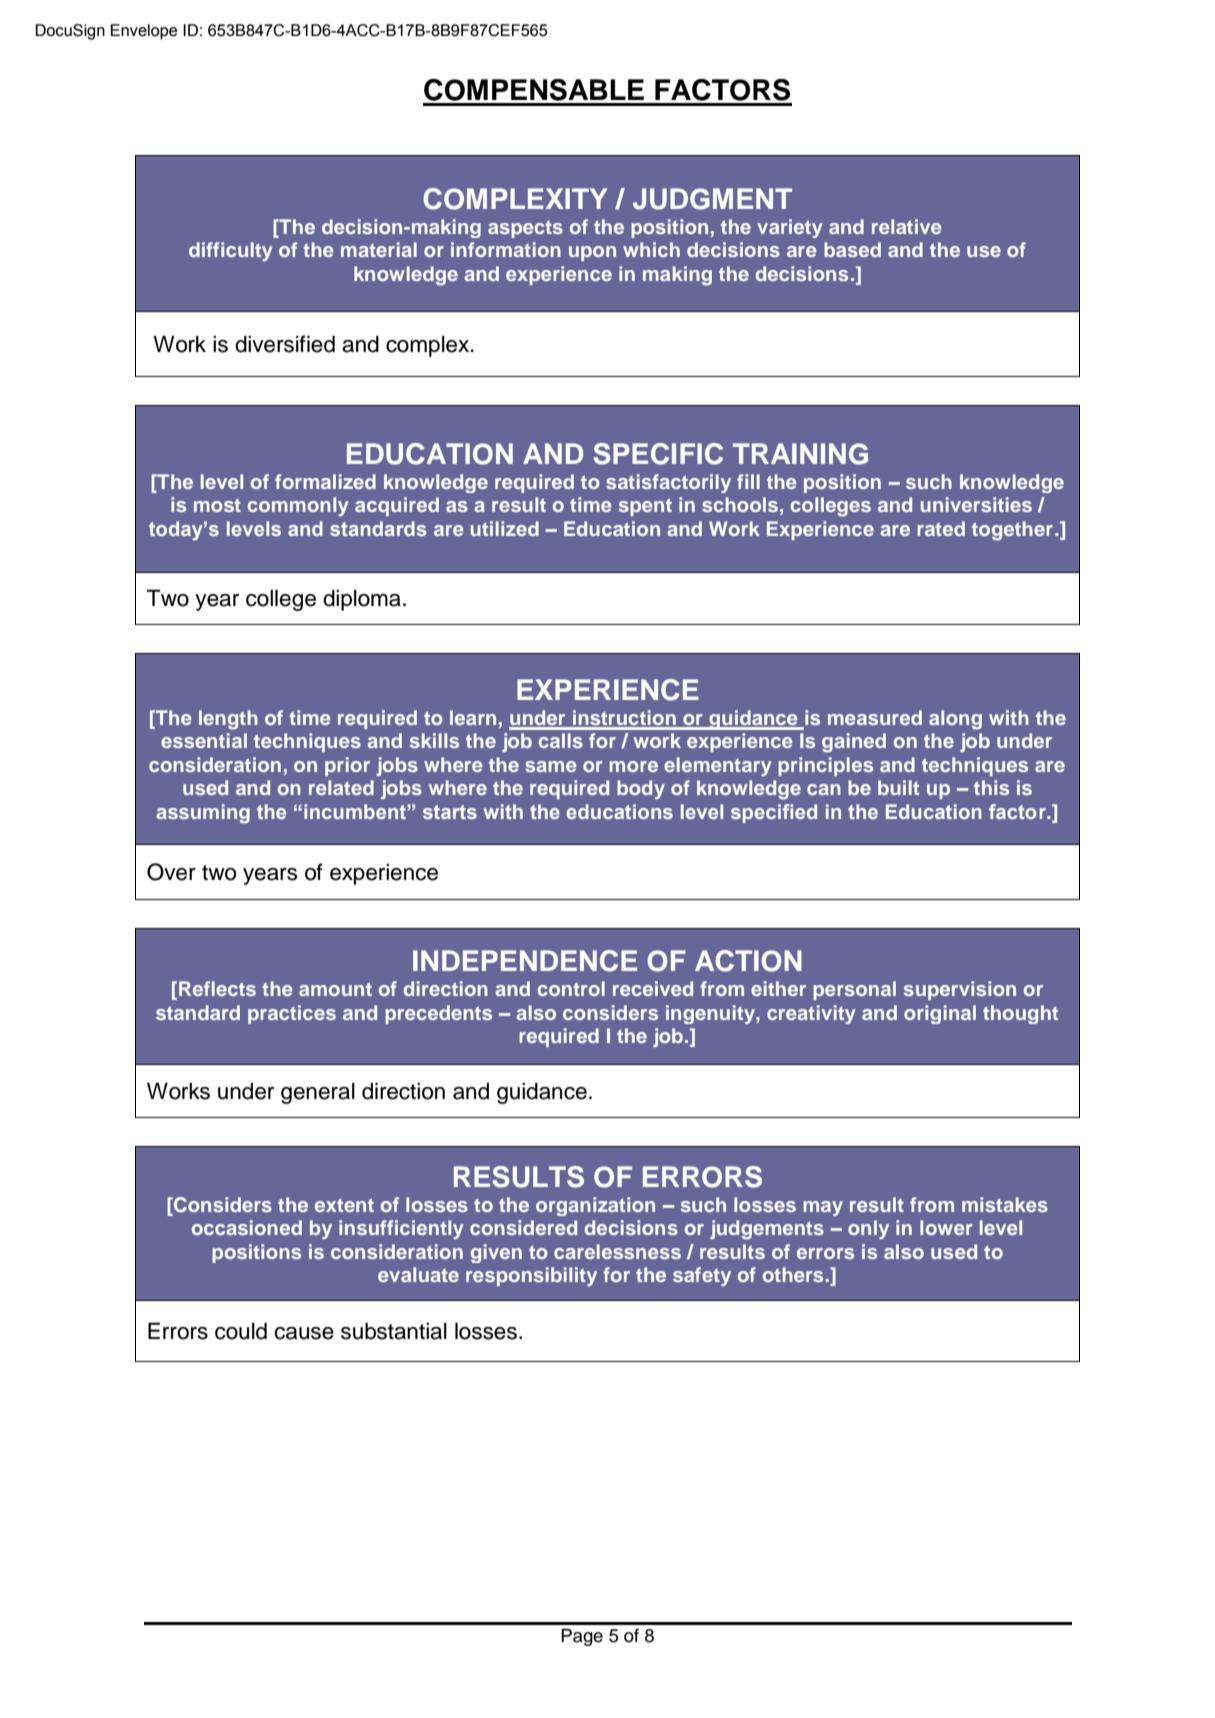  Describe the element at coordinates (592, 253) in the image. I see `upon` at that location.
